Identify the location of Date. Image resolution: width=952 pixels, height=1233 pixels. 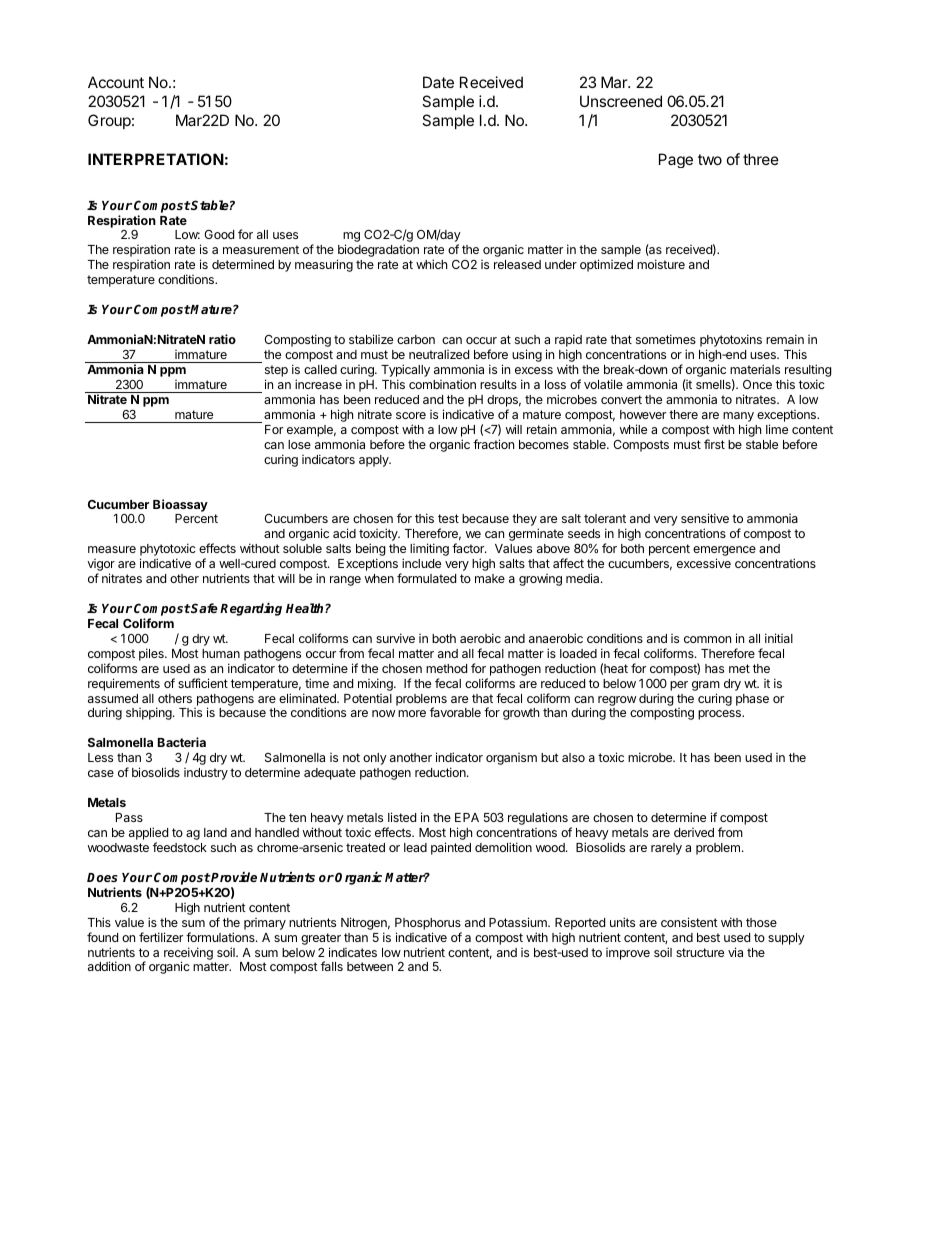
(438, 82).
